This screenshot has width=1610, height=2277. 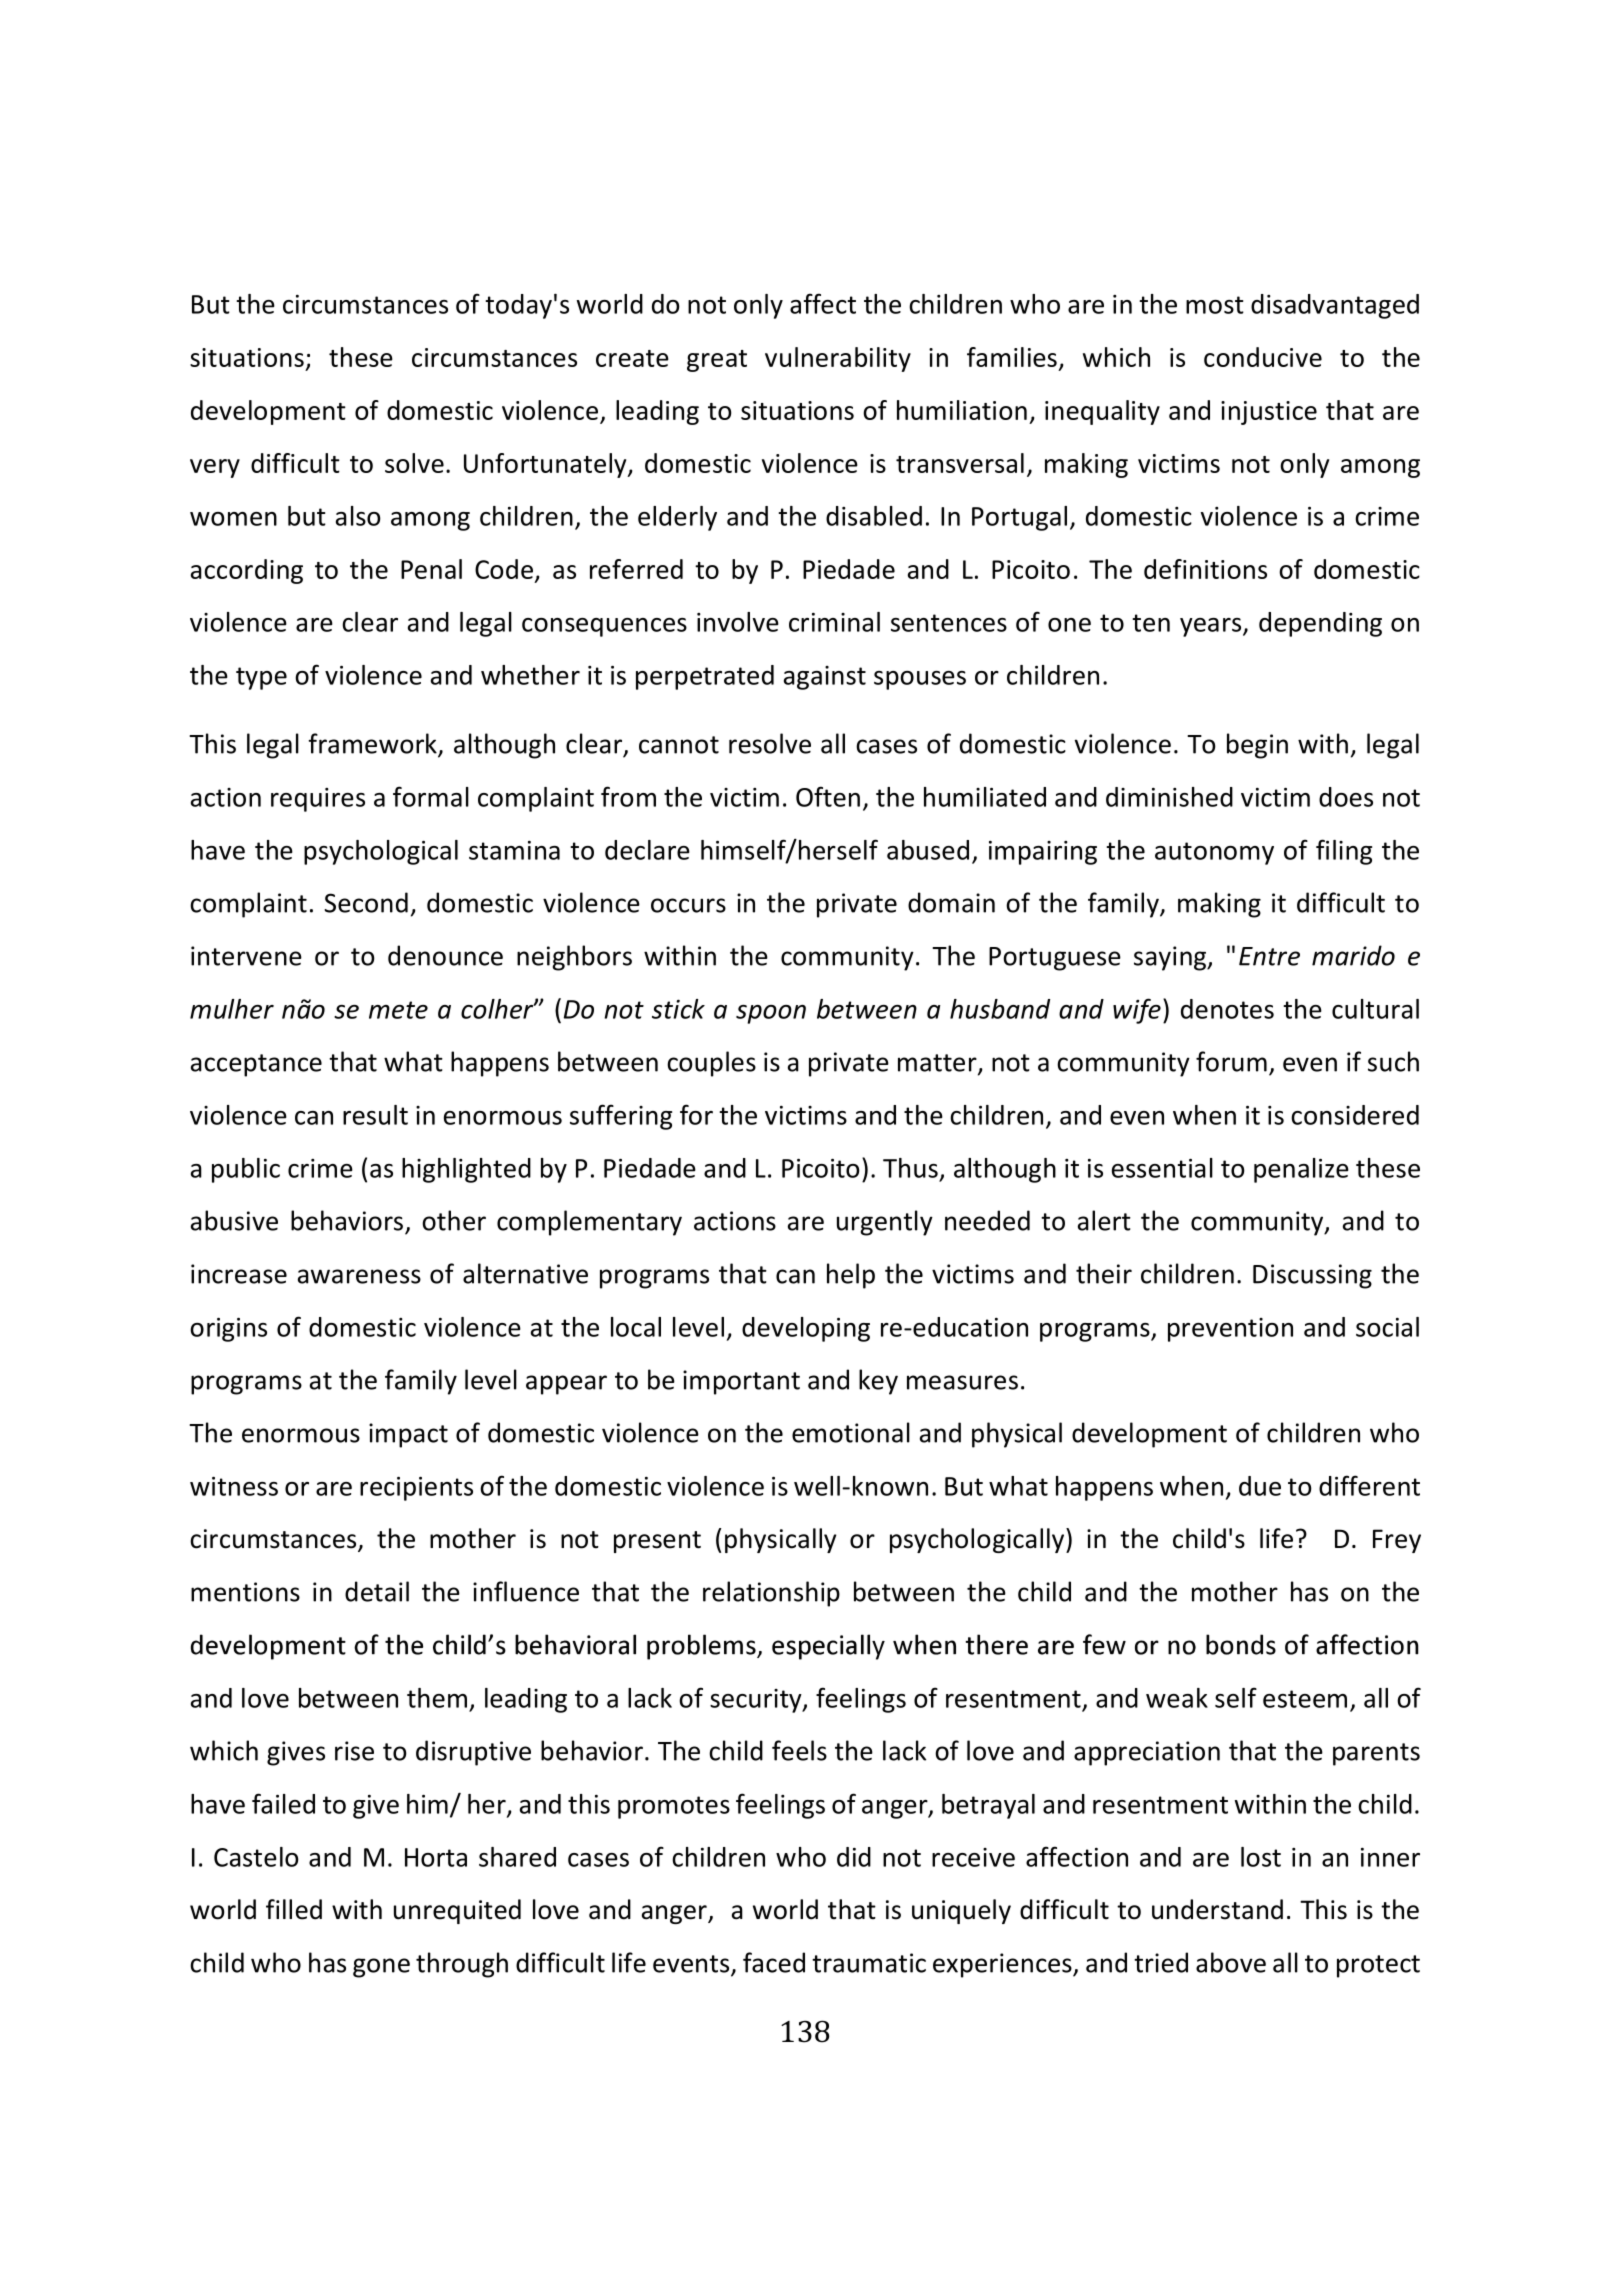 What do you see at coordinates (774, 1962) in the screenshot?
I see `faced` at bounding box center [774, 1962].
